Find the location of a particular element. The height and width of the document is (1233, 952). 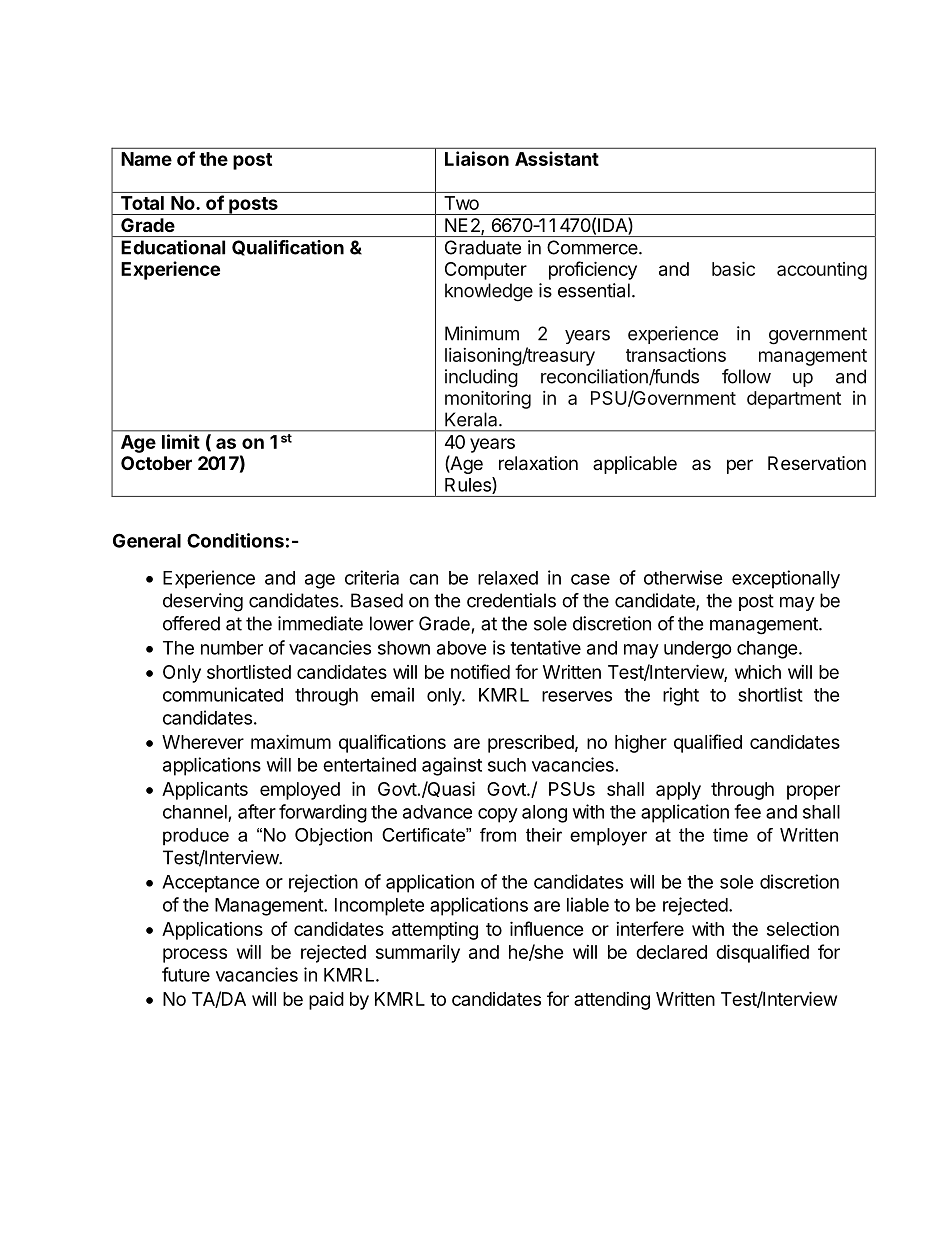

declared is located at coordinates (671, 952).
